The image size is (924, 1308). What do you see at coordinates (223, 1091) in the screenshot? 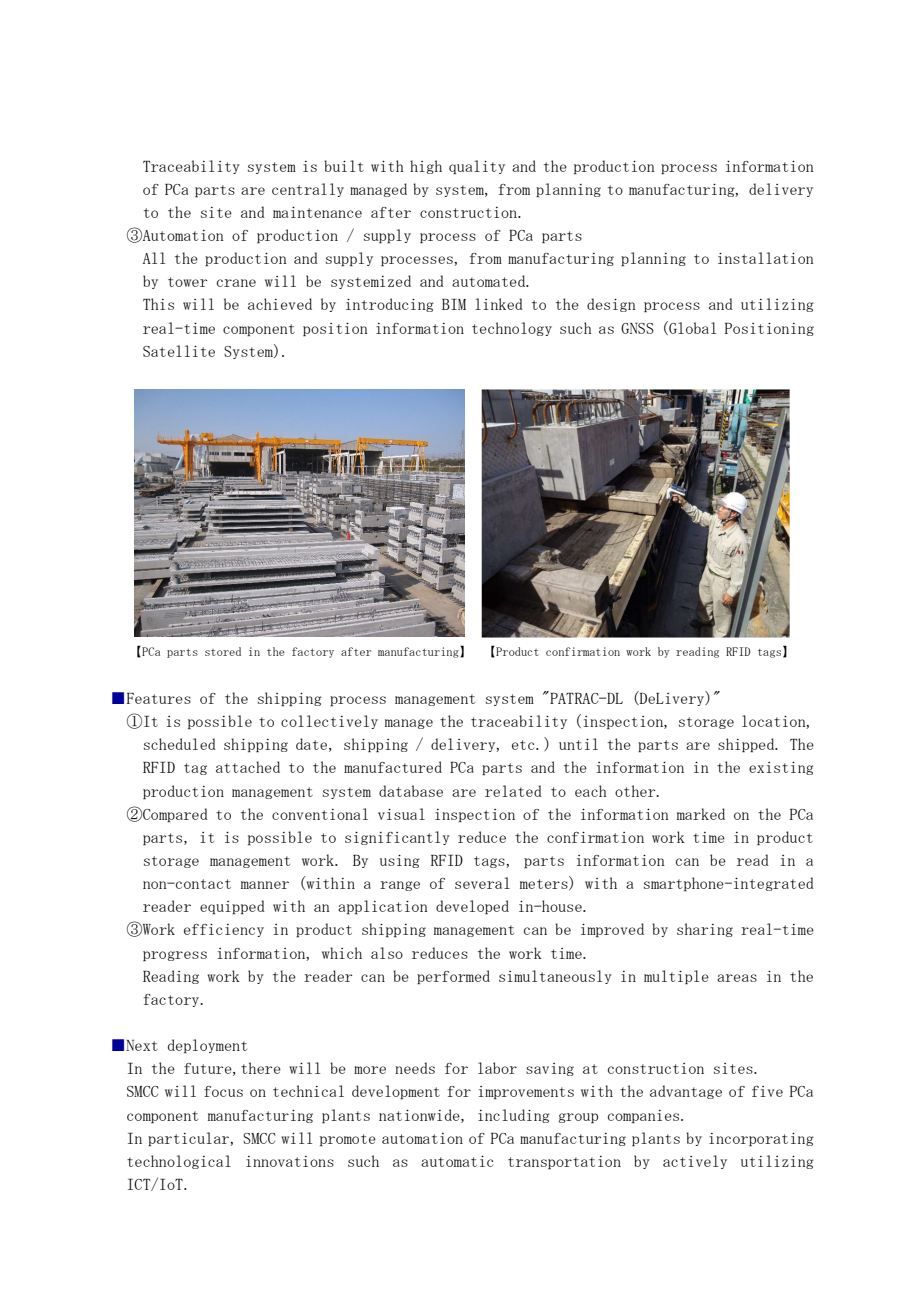
I see `focus` at bounding box center [223, 1091].
